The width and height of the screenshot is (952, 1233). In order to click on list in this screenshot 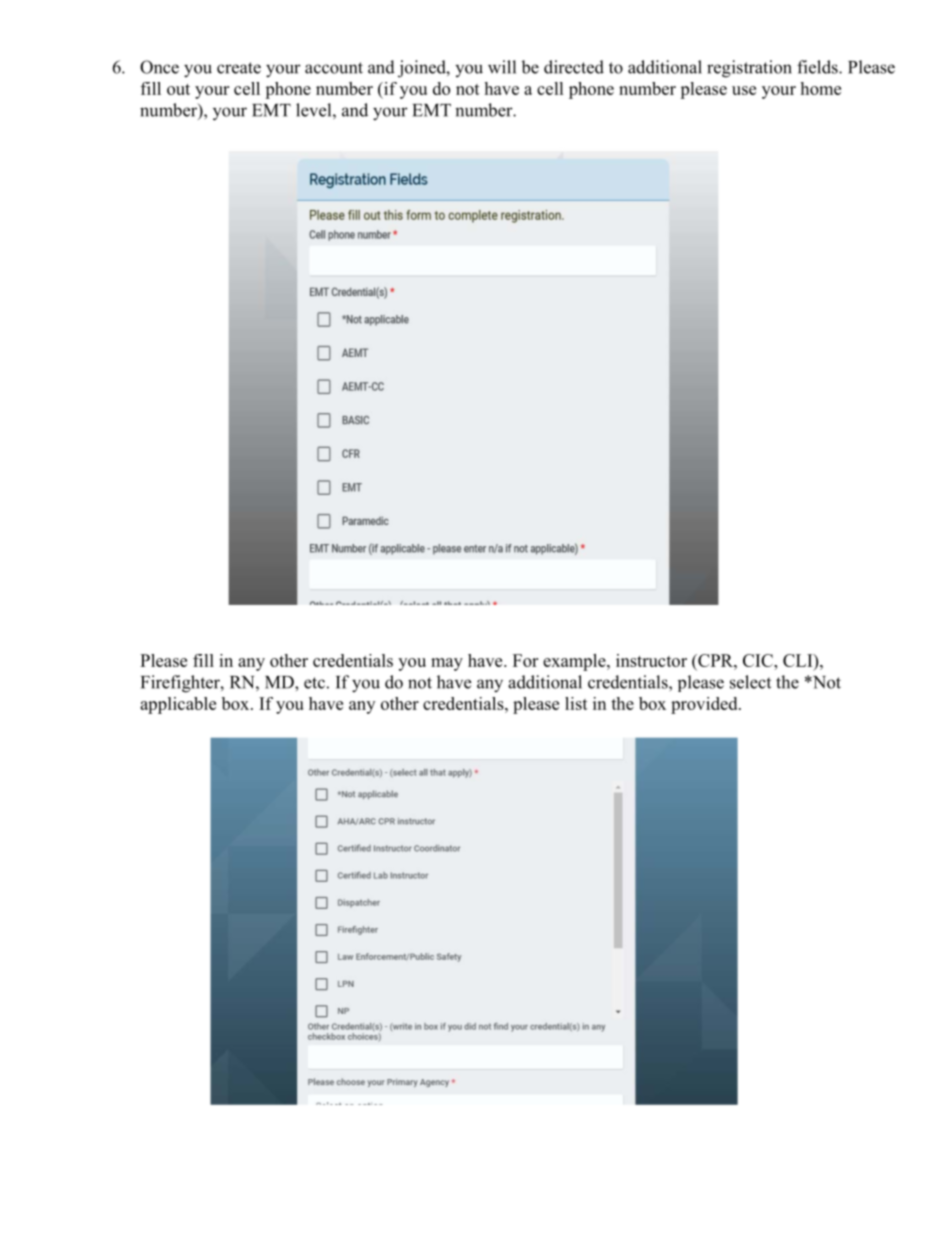, I will do `click(576, 703)`.
